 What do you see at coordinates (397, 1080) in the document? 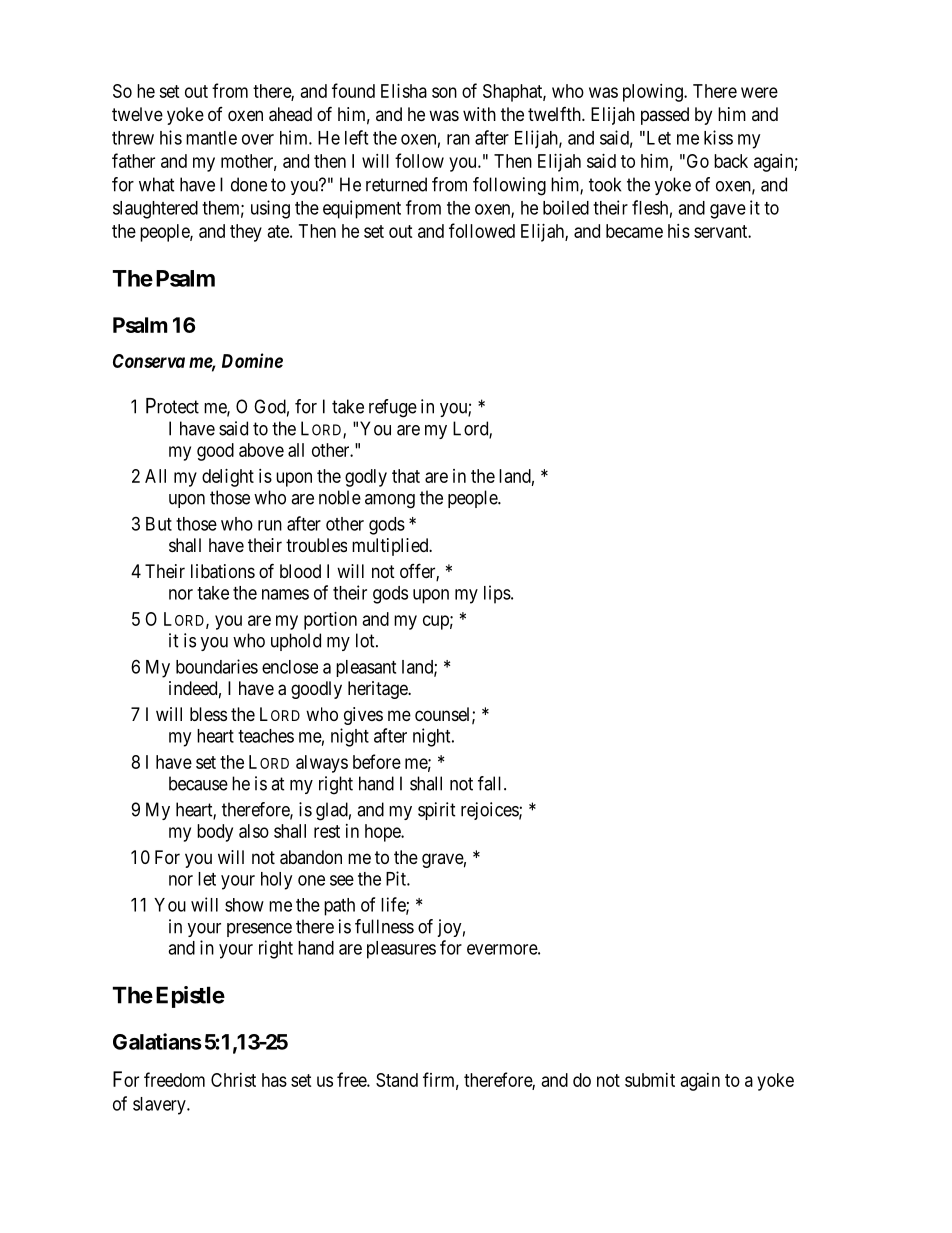
I see `Stand` at bounding box center [397, 1080].
